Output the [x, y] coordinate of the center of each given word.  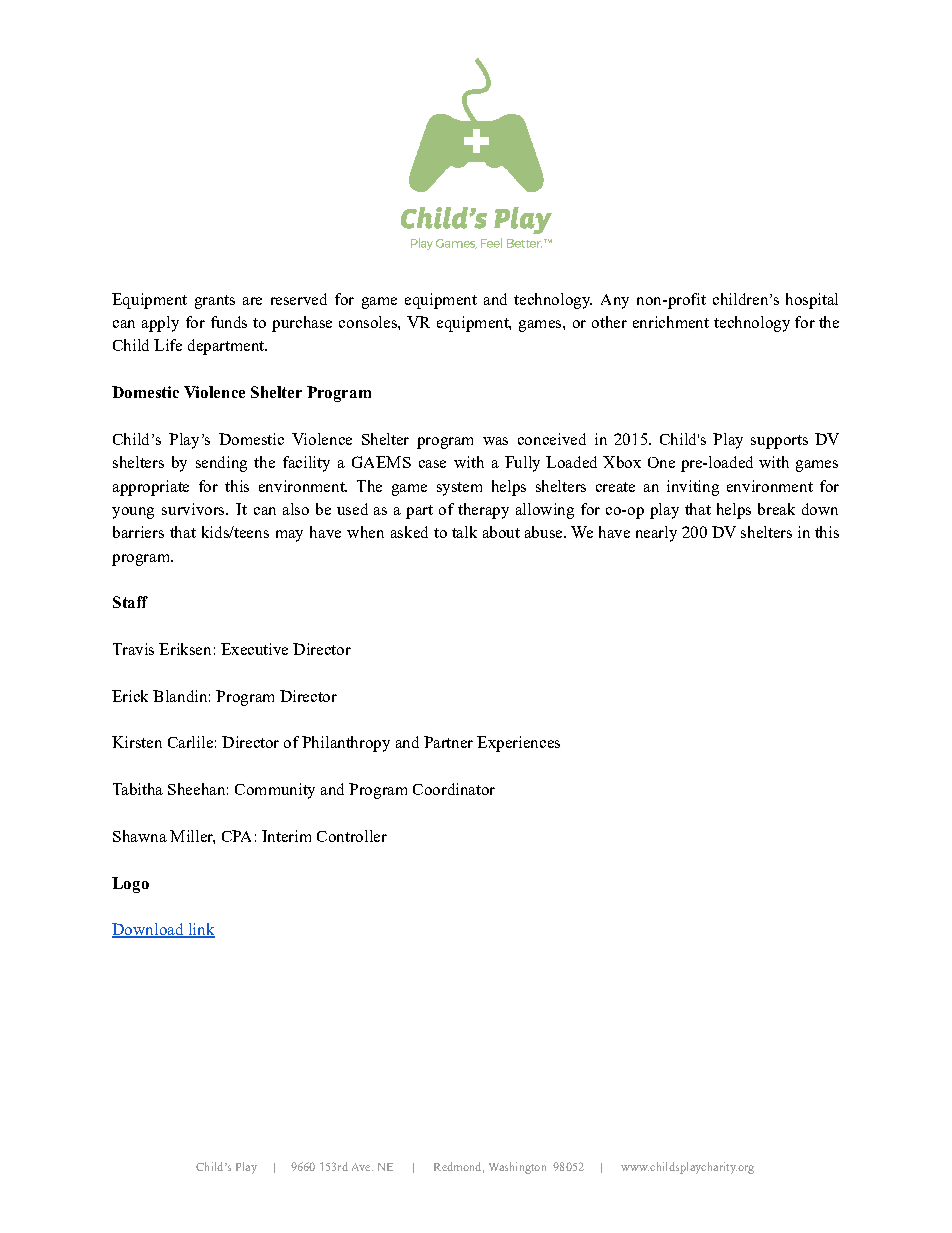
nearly [656, 534]
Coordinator [454, 789]
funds [229, 322]
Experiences [518, 744]
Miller [192, 837]
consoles [369, 322]
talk [464, 532]
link [200, 930]
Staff [130, 602]
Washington [517, 1168]
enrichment [671, 322]
